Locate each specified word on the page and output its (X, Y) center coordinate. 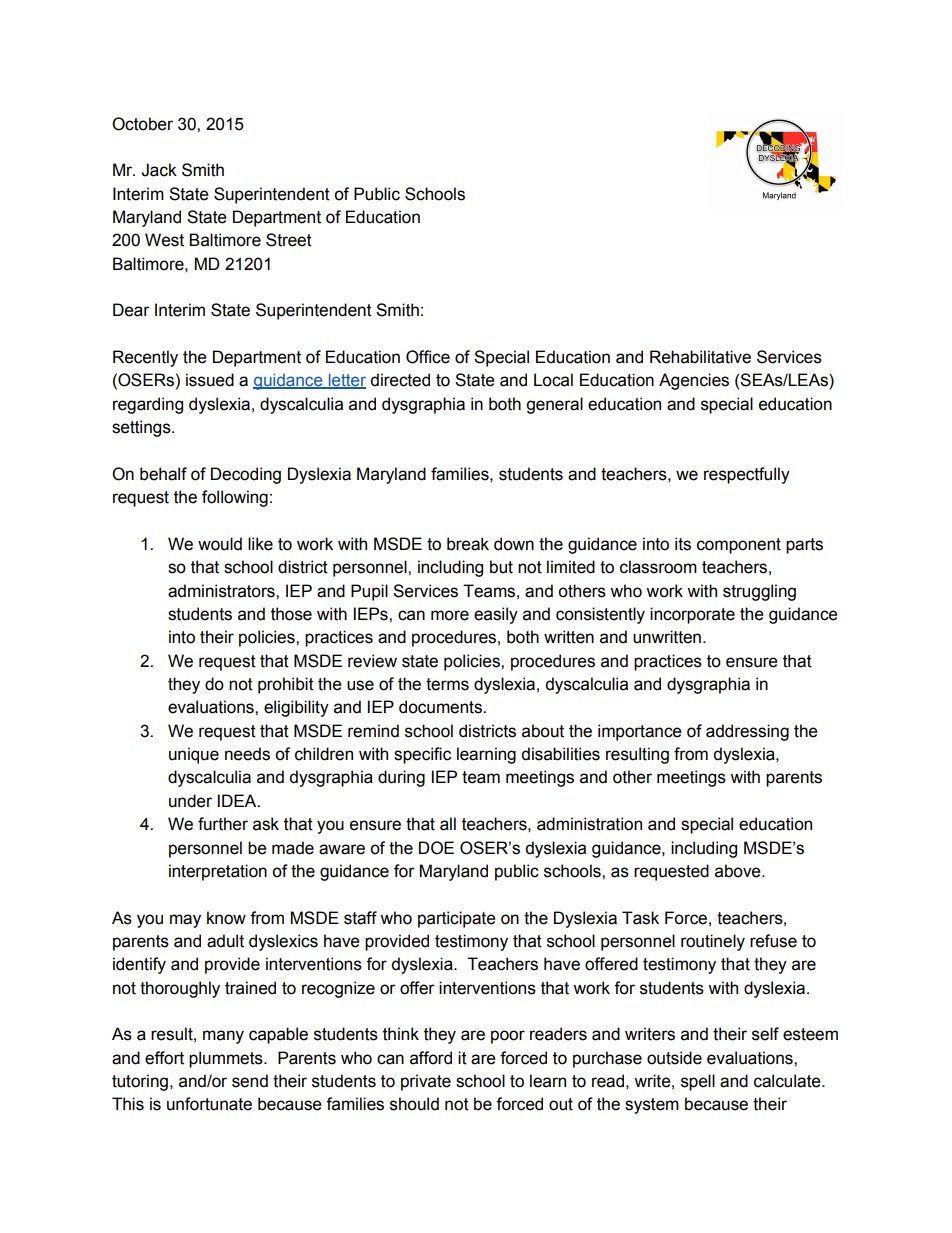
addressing (747, 732)
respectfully (747, 475)
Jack (159, 170)
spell (698, 1082)
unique (194, 755)
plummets (227, 1059)
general (554, 405)
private (426, 1082)
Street (289, 240)
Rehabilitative (700, 357)
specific (422, 755)
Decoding (246, 475)
